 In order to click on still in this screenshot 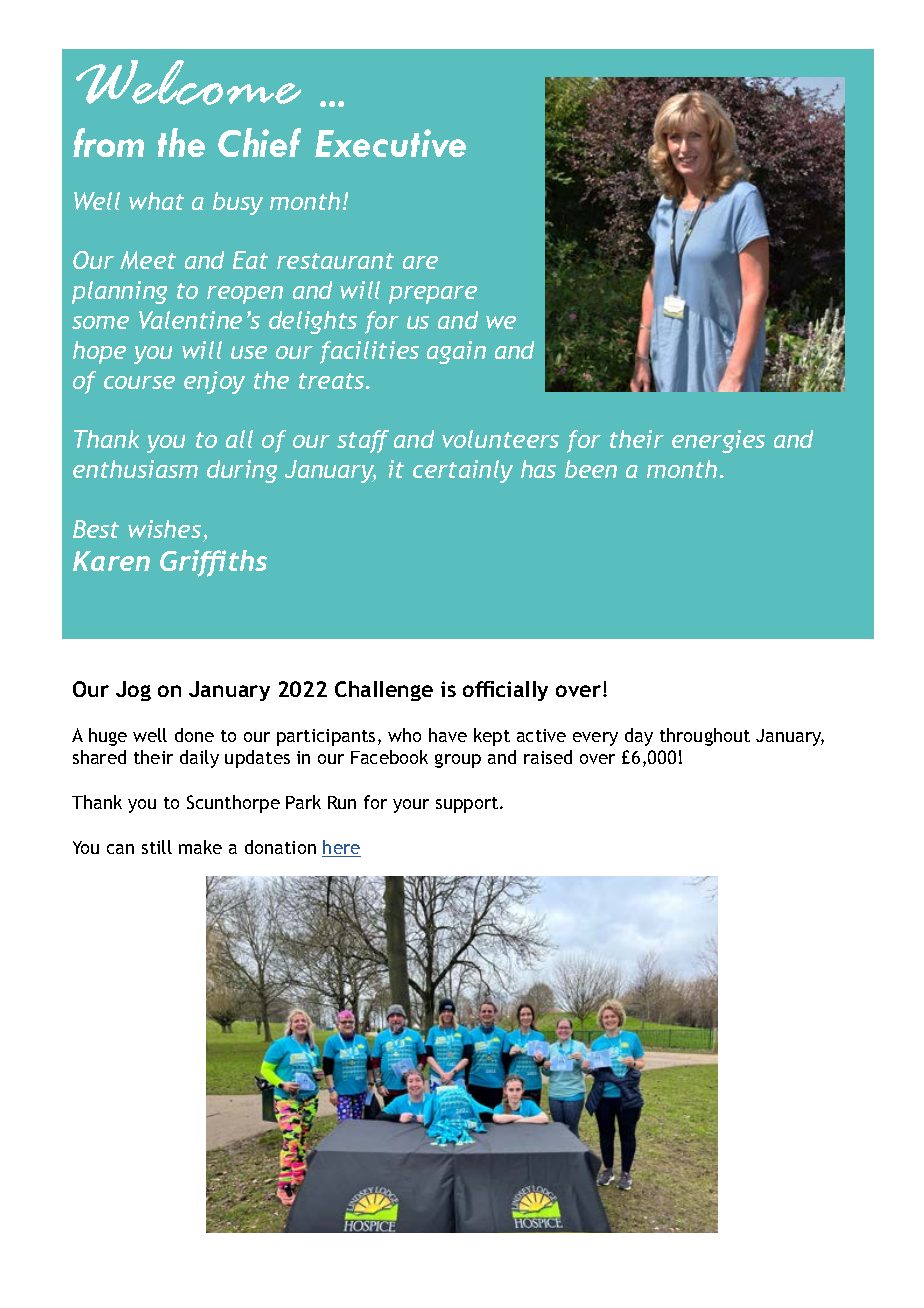, I will do `click(157, 847)`.
